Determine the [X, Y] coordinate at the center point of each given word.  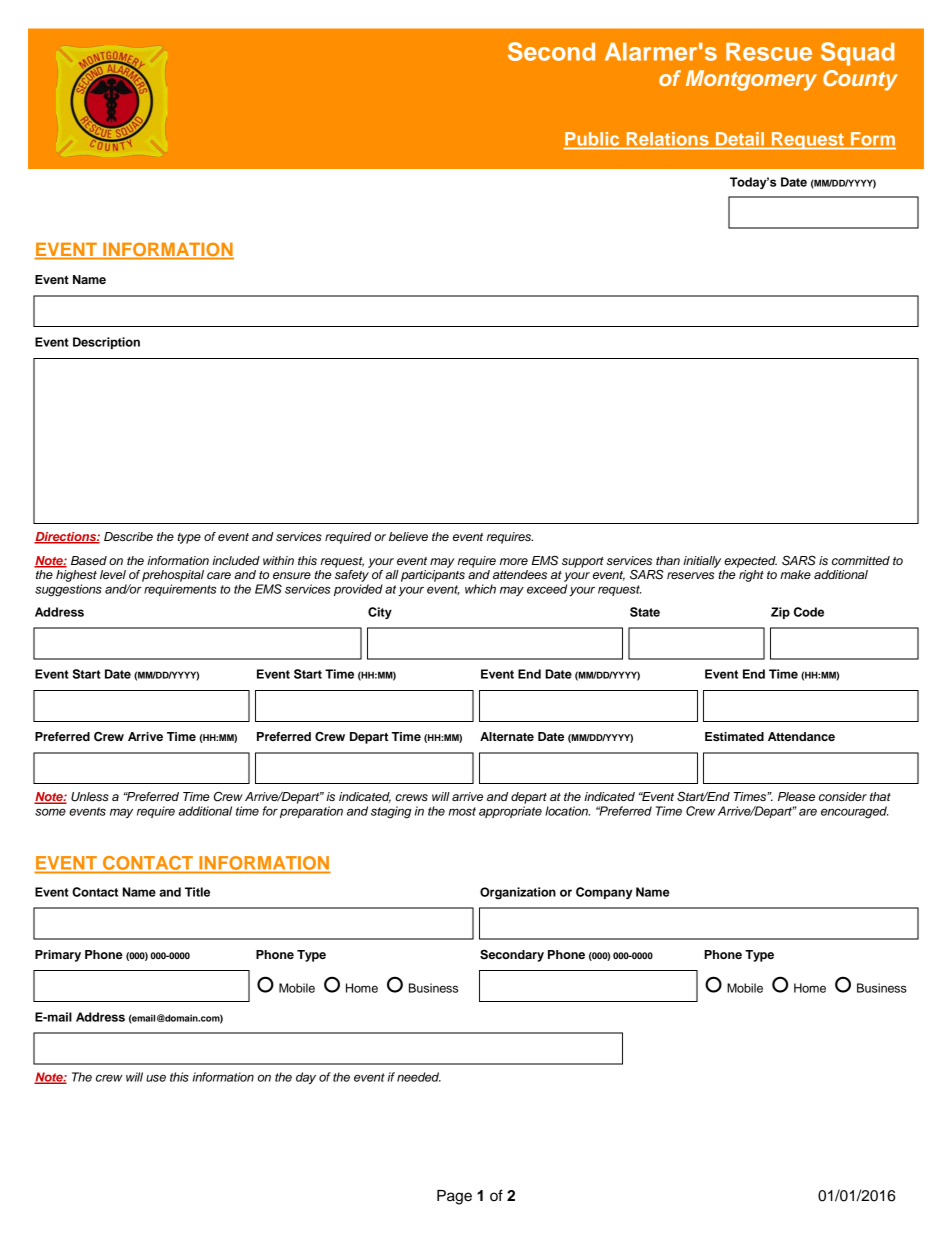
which [480, 589]
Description [106, 343]
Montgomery [751, 80]
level [113, 574]
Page [454, 1197]
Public [592, 139]
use [156, 1078]
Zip [780, 613]
